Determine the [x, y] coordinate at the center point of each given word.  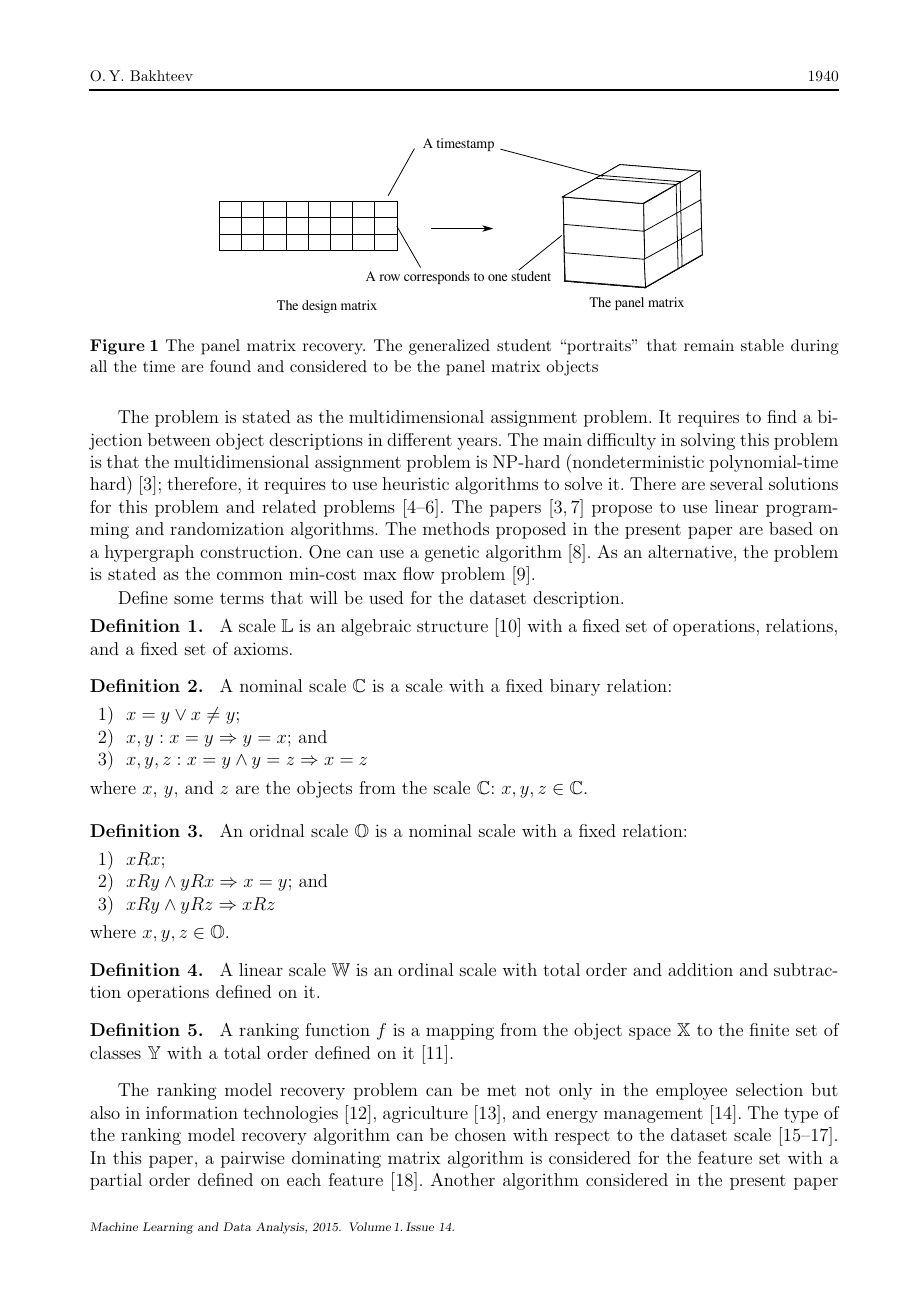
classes [115, 1052]
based [791, 528]
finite [769, 1029]
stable [762, 345]
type [801, 1115]
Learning [168, 1228]
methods [456, 528]
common [250, 575]
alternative [691, 551]
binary [575, 687]
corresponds [437, 277]
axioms [261, 648]
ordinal [425, 969]
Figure [117, 347]
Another [463, 1179]
